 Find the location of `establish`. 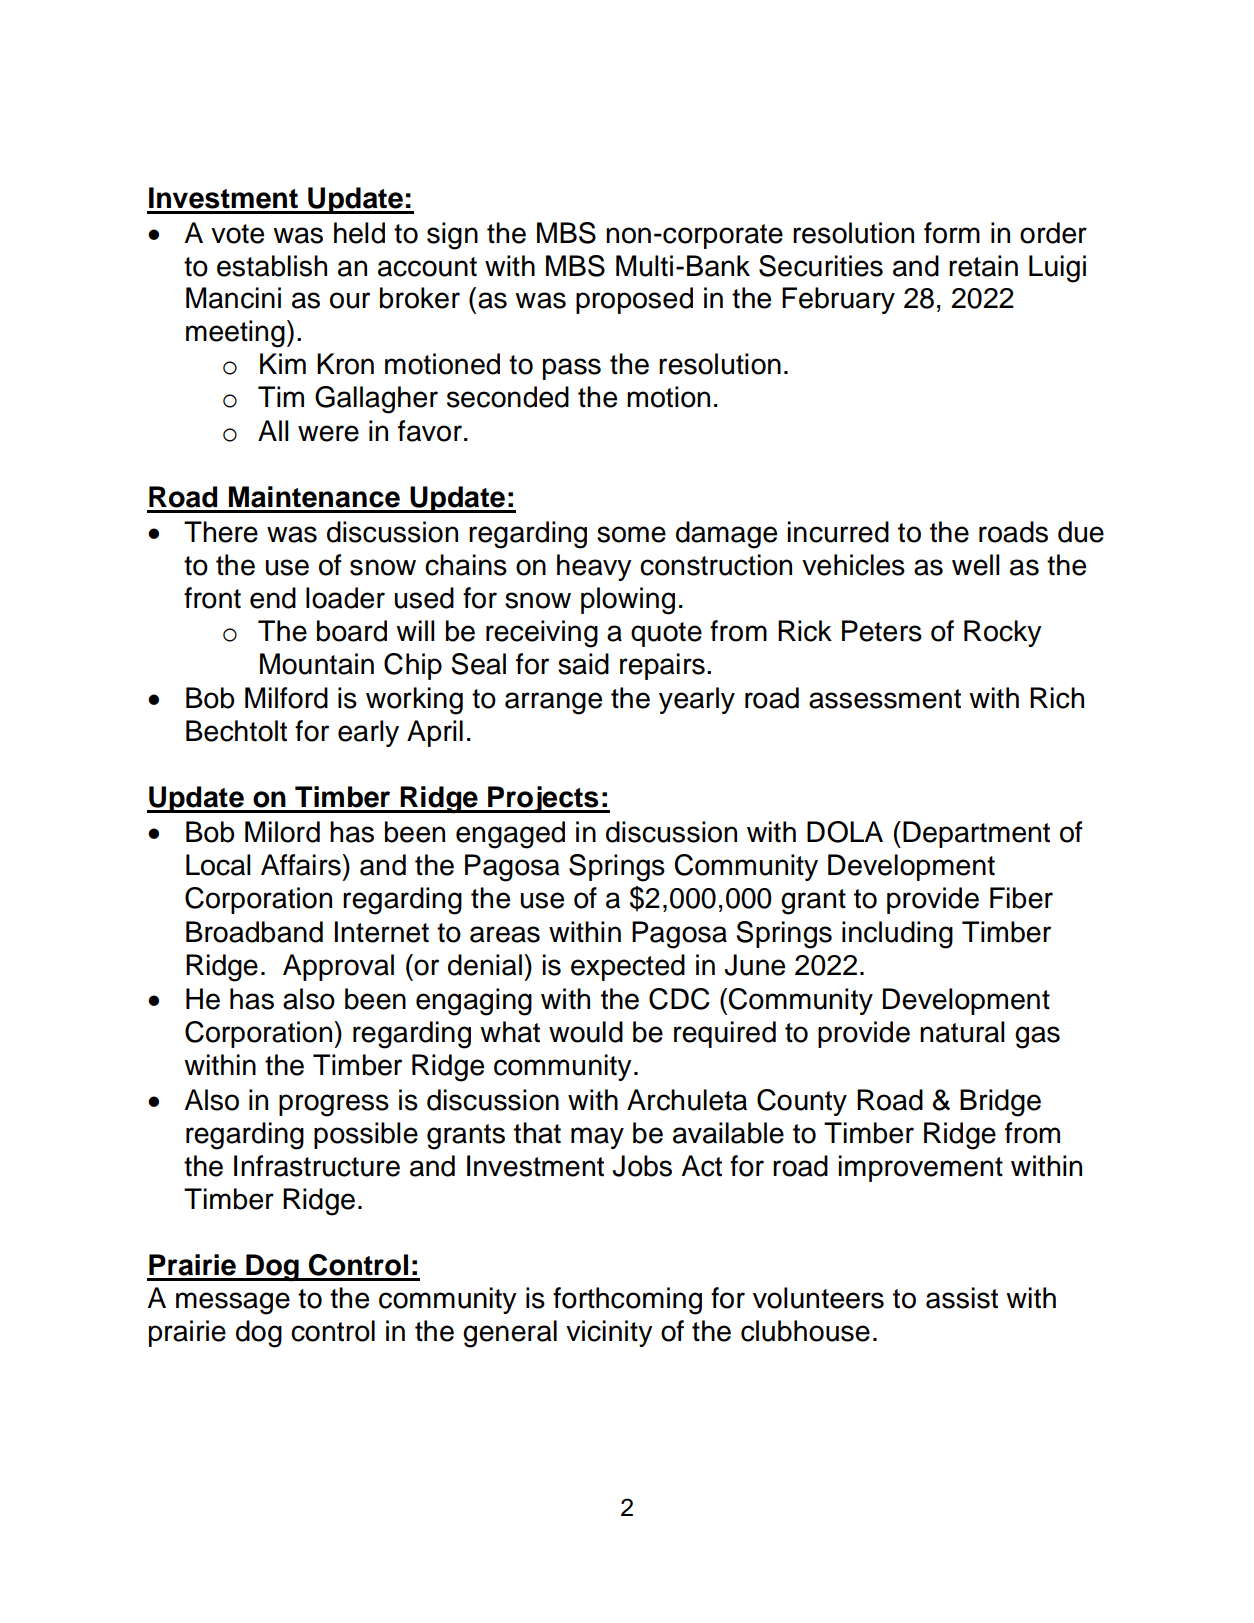

establish is located at coordinates (272, 266).
